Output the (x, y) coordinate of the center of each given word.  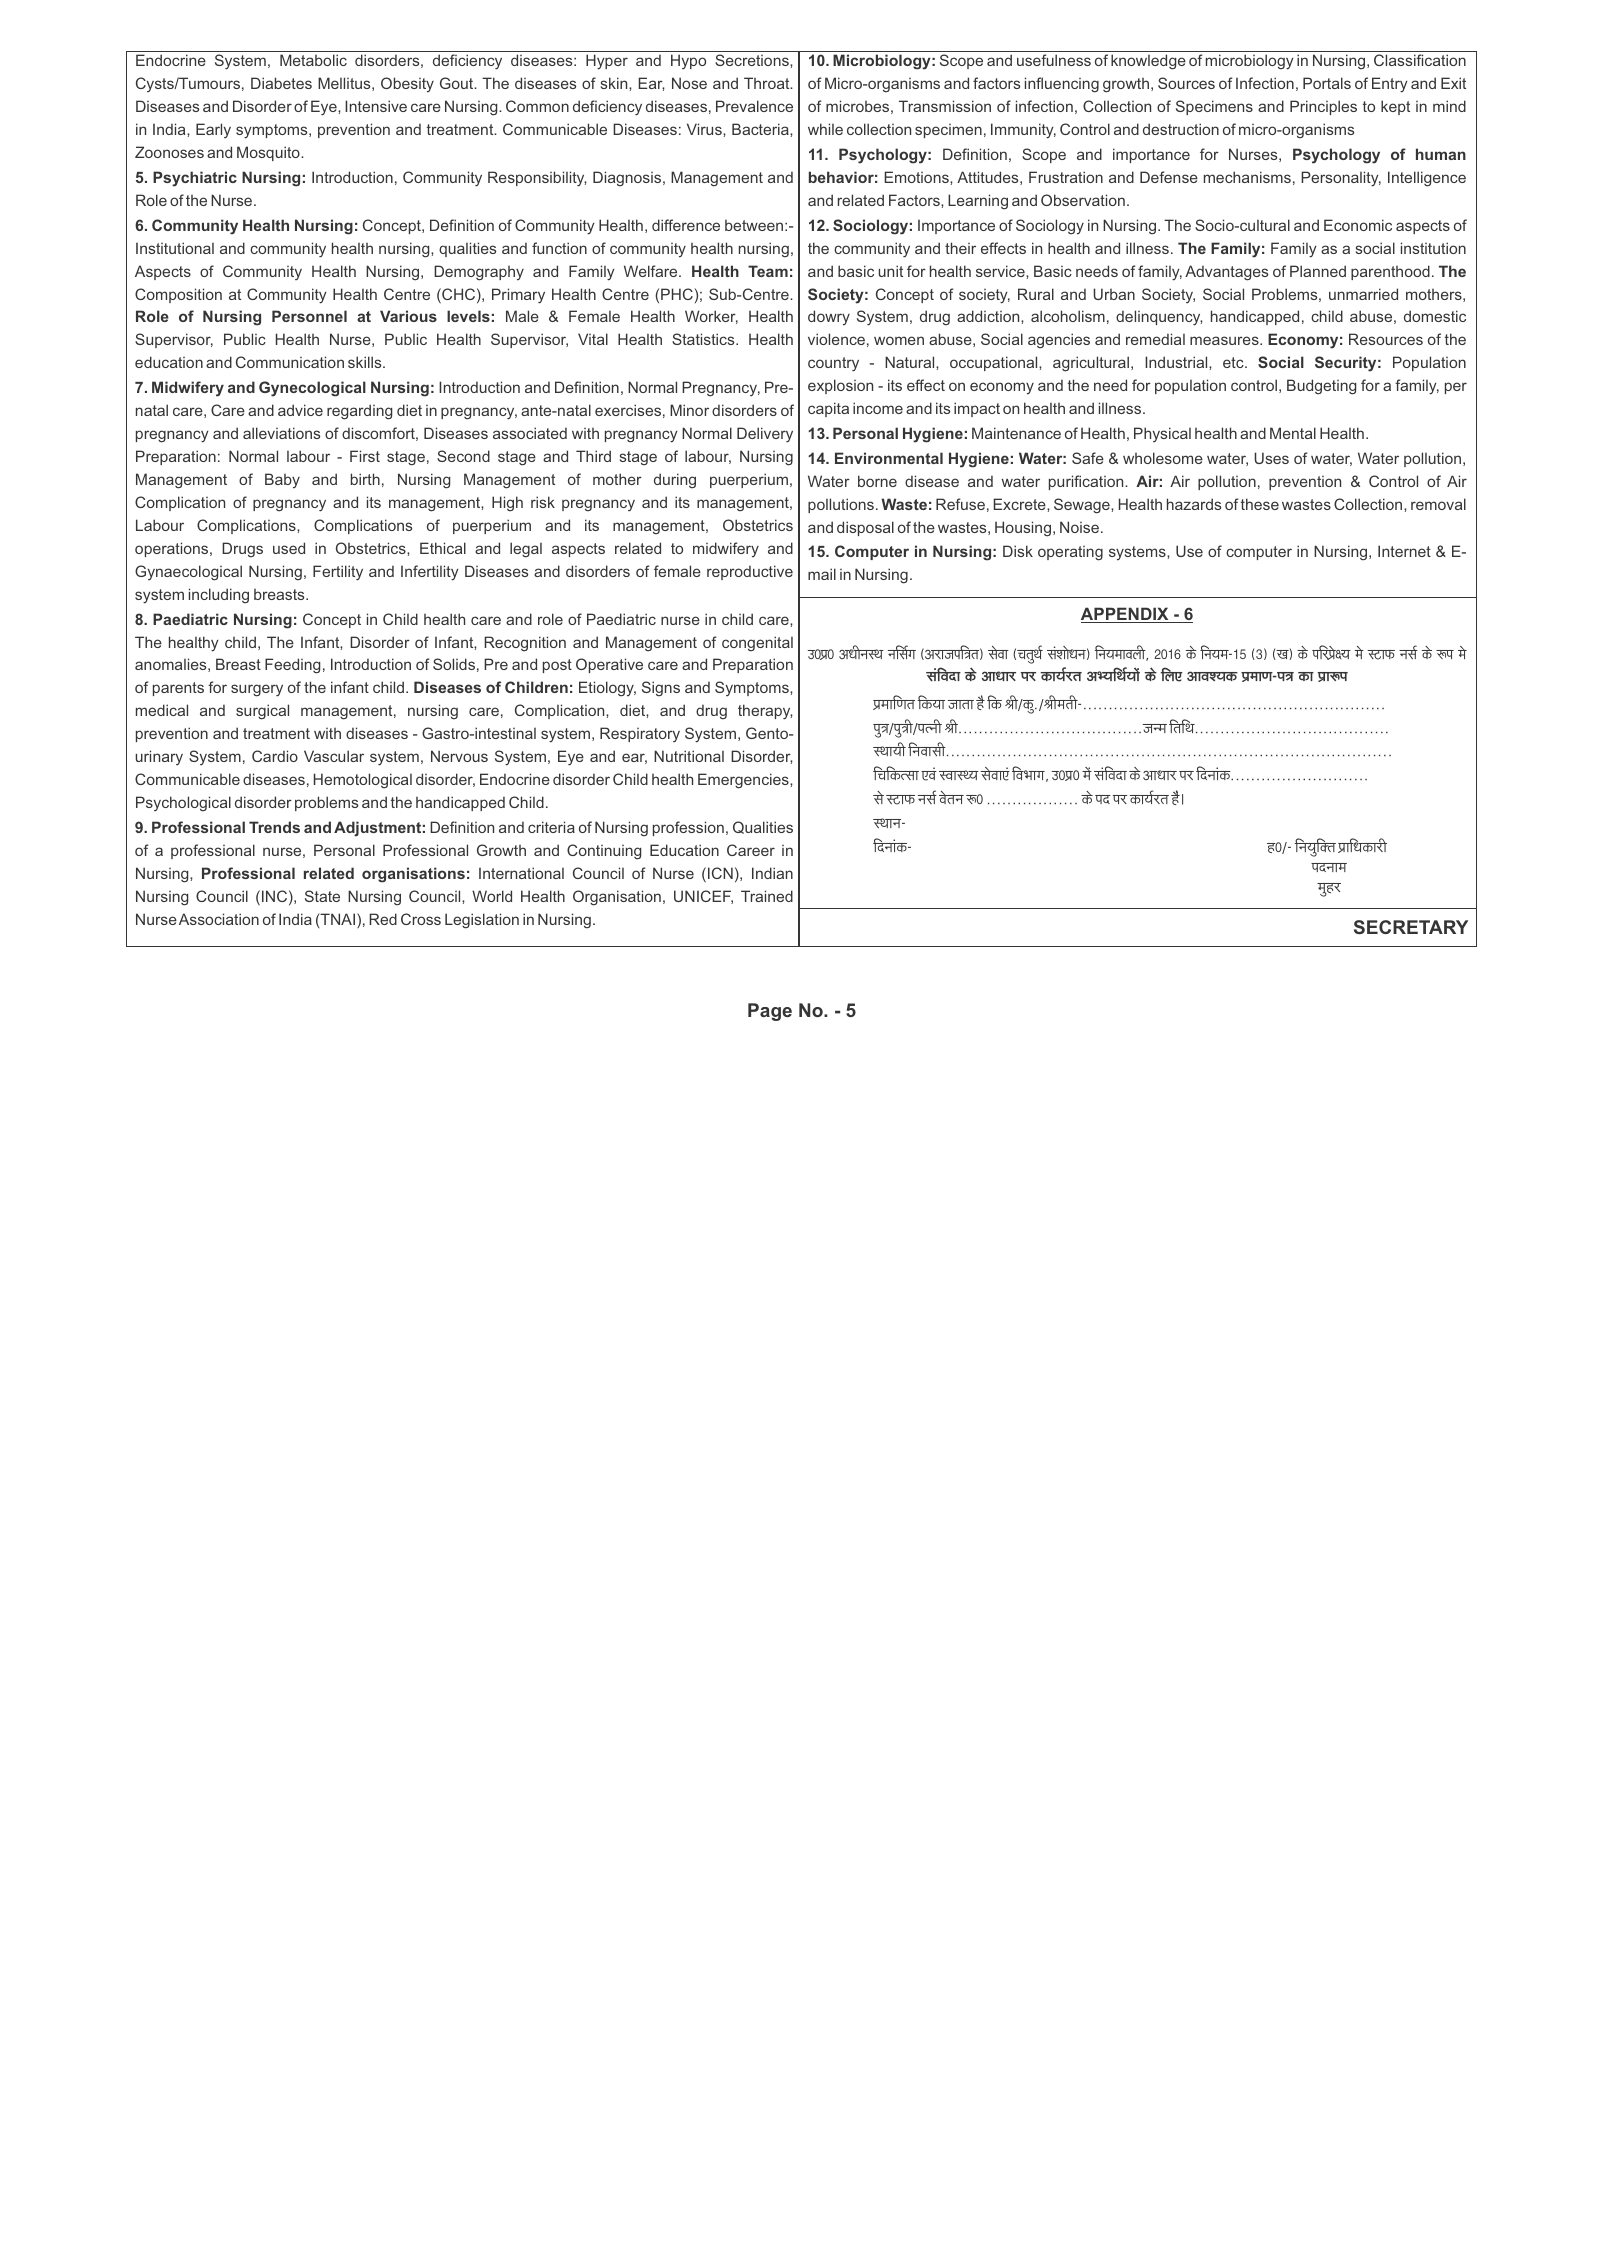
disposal (865, 528)
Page (770, 1012)
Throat (768, 83)
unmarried (1363, 294)
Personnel (309, 316)
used (289, 548)
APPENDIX (1126, 615)
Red (383, 919)
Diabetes (281, 83)
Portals (1327, 83)
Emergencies (744, 781)
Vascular (334, 756)
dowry (829, 318)
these (1260, 504)
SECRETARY (1411, 927)
